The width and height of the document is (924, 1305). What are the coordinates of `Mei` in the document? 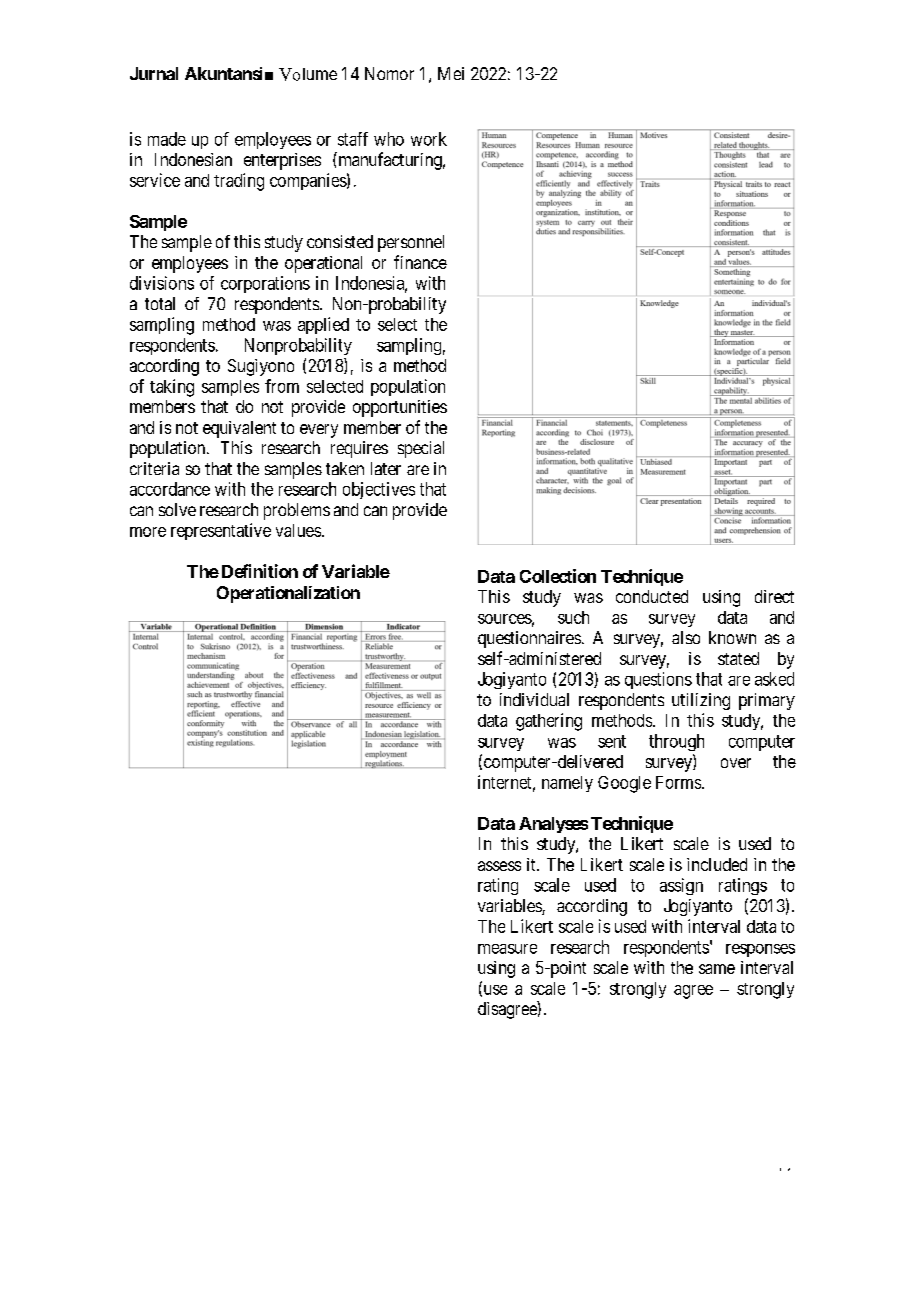 It's located at (451, 73).
